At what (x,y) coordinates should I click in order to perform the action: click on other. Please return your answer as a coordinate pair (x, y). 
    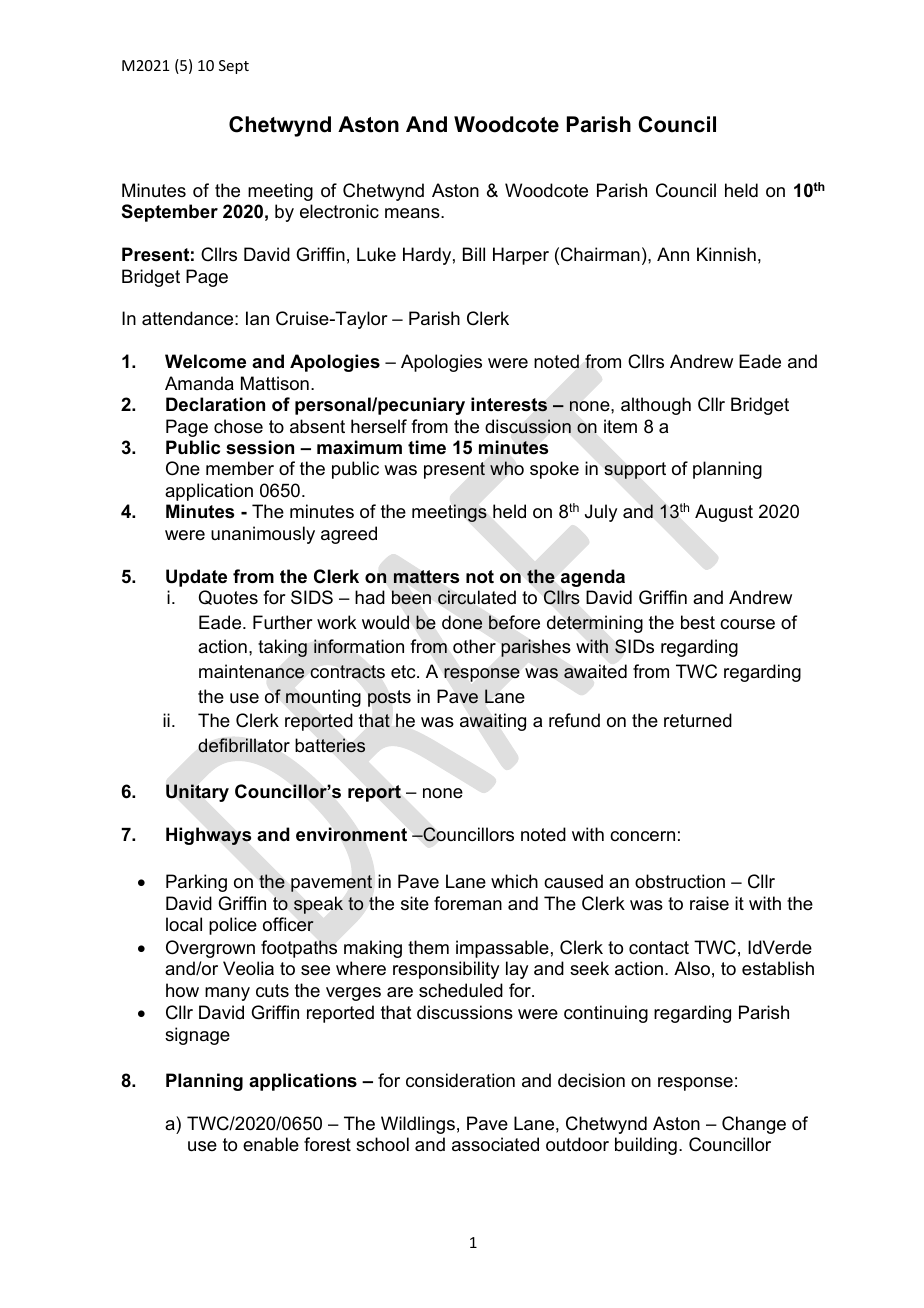
    Looking at the image, I should click on (474, 646).
